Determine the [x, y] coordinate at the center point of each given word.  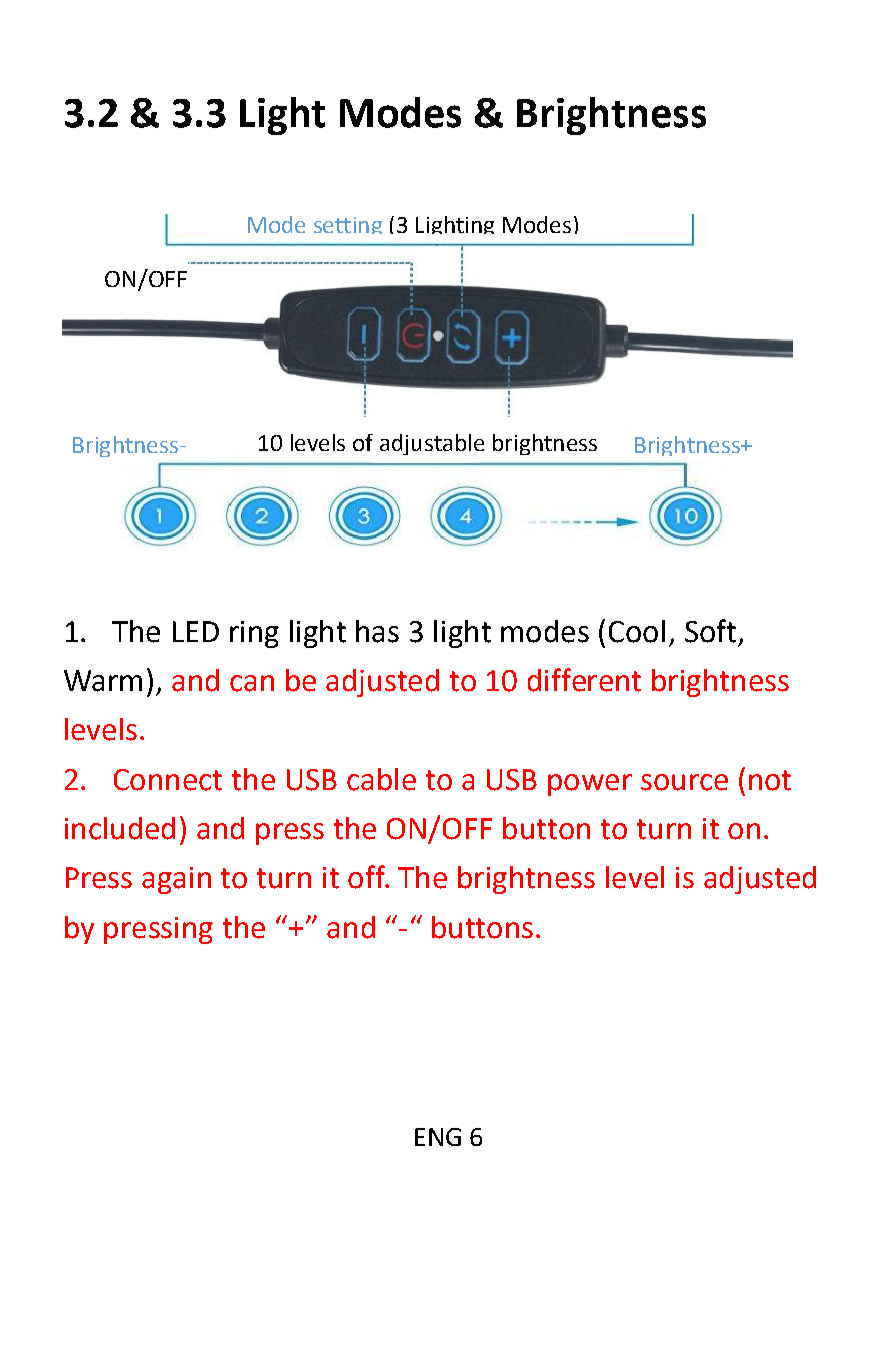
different [584, 680]
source [684, 782]
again [176, 880]
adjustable [432, 444]
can [252, 683]
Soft [710, 631]
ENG [438, 1137]
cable [381, 779]
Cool [637, 631]
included [120, 828]
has [377, 631]
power [590, 785]
